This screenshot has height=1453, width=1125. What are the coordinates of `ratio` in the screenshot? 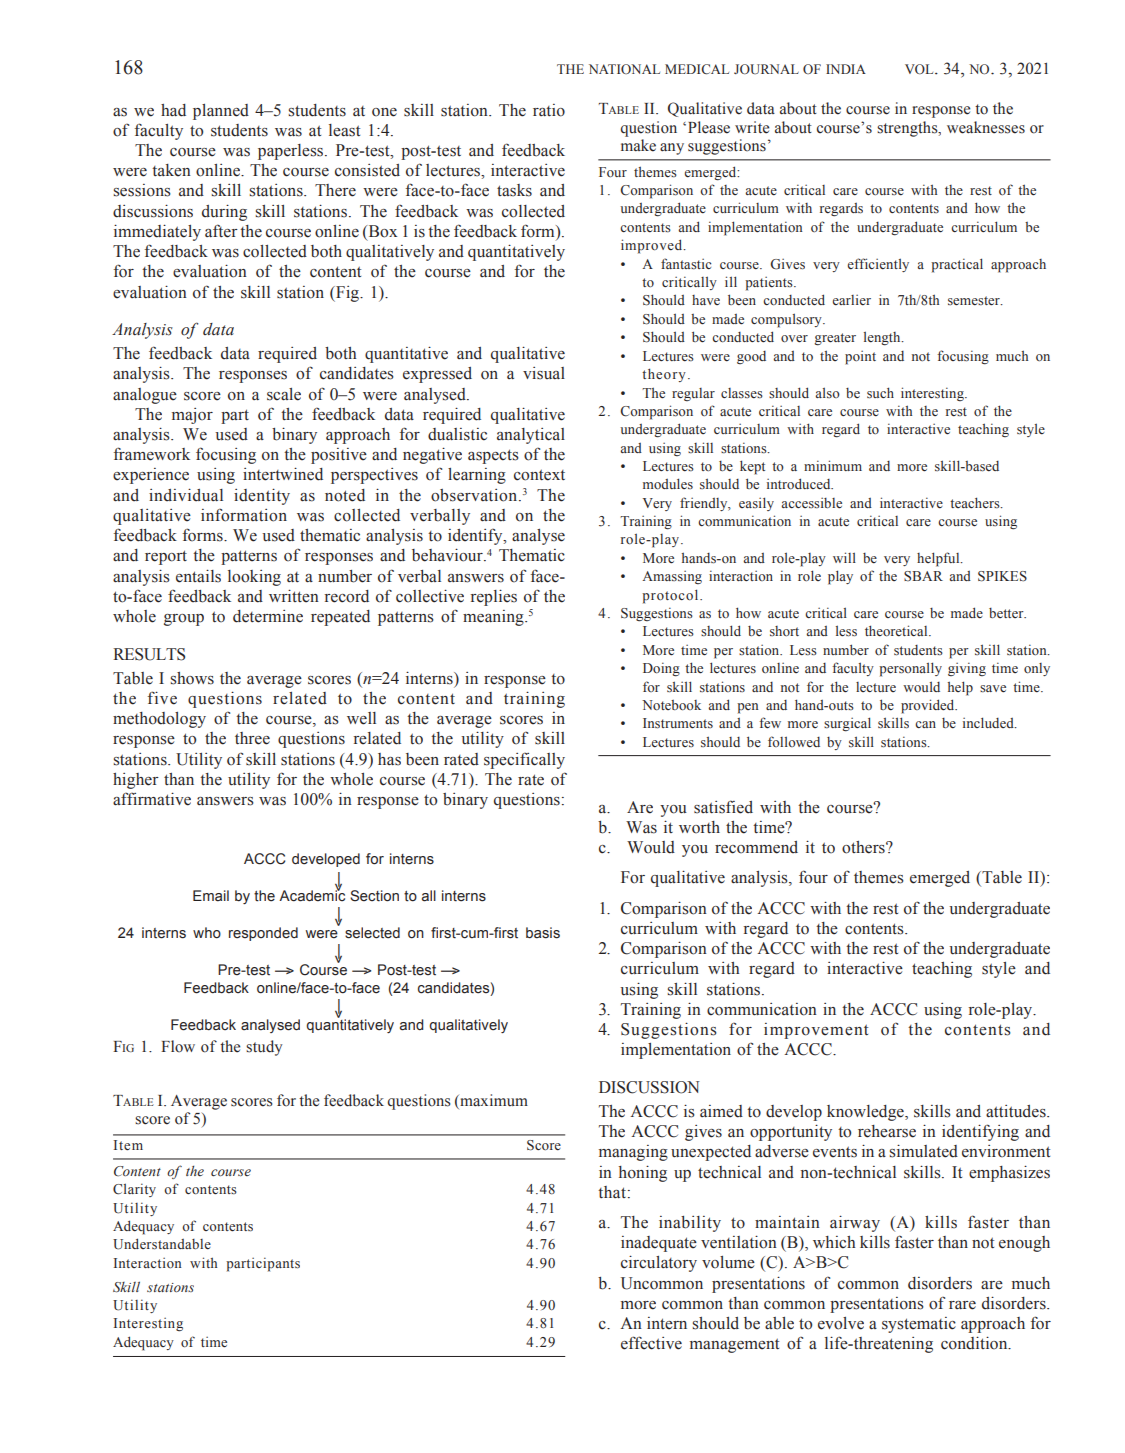 It's located at (549, 110).
